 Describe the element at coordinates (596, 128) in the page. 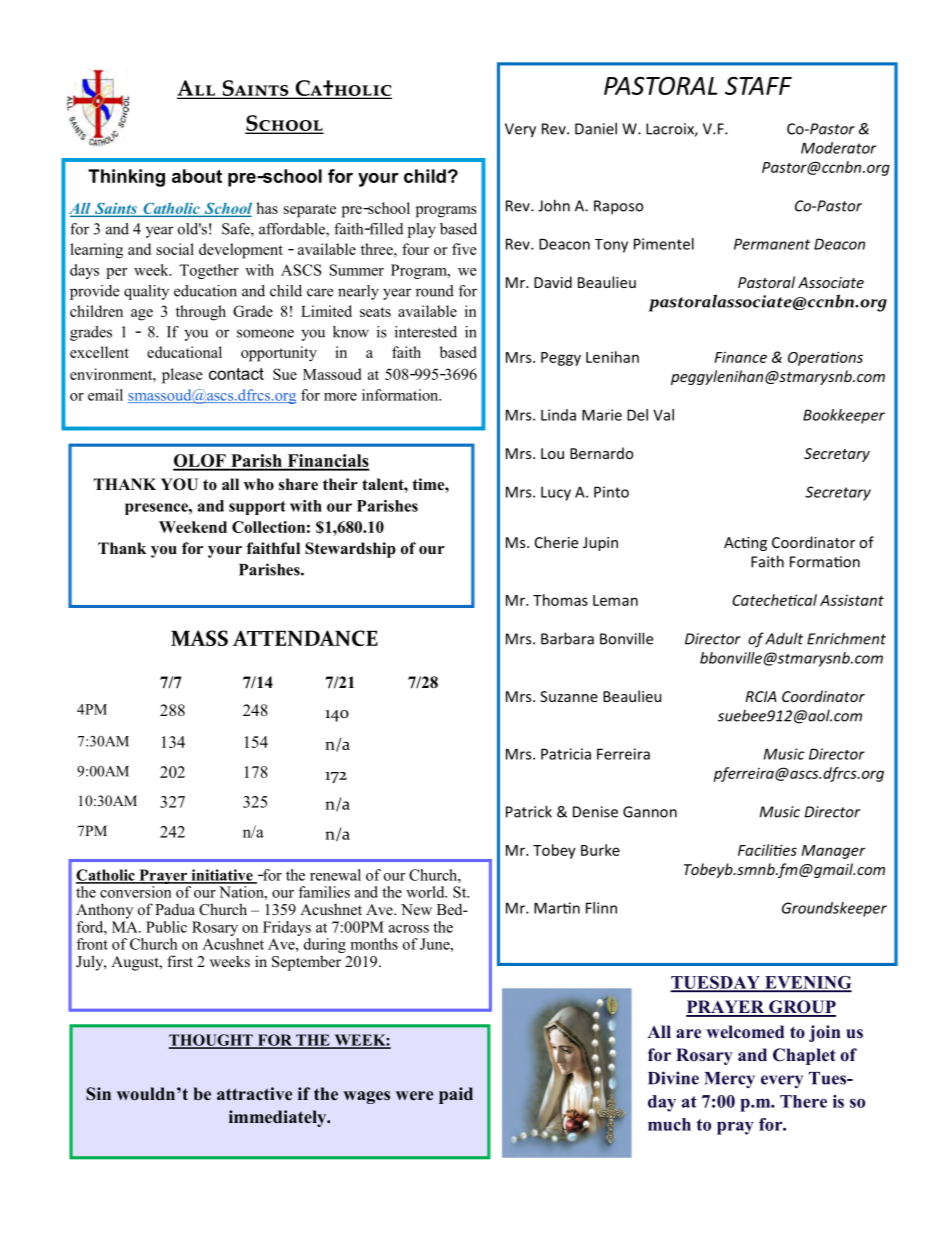

I see `Daniel` at that location.
